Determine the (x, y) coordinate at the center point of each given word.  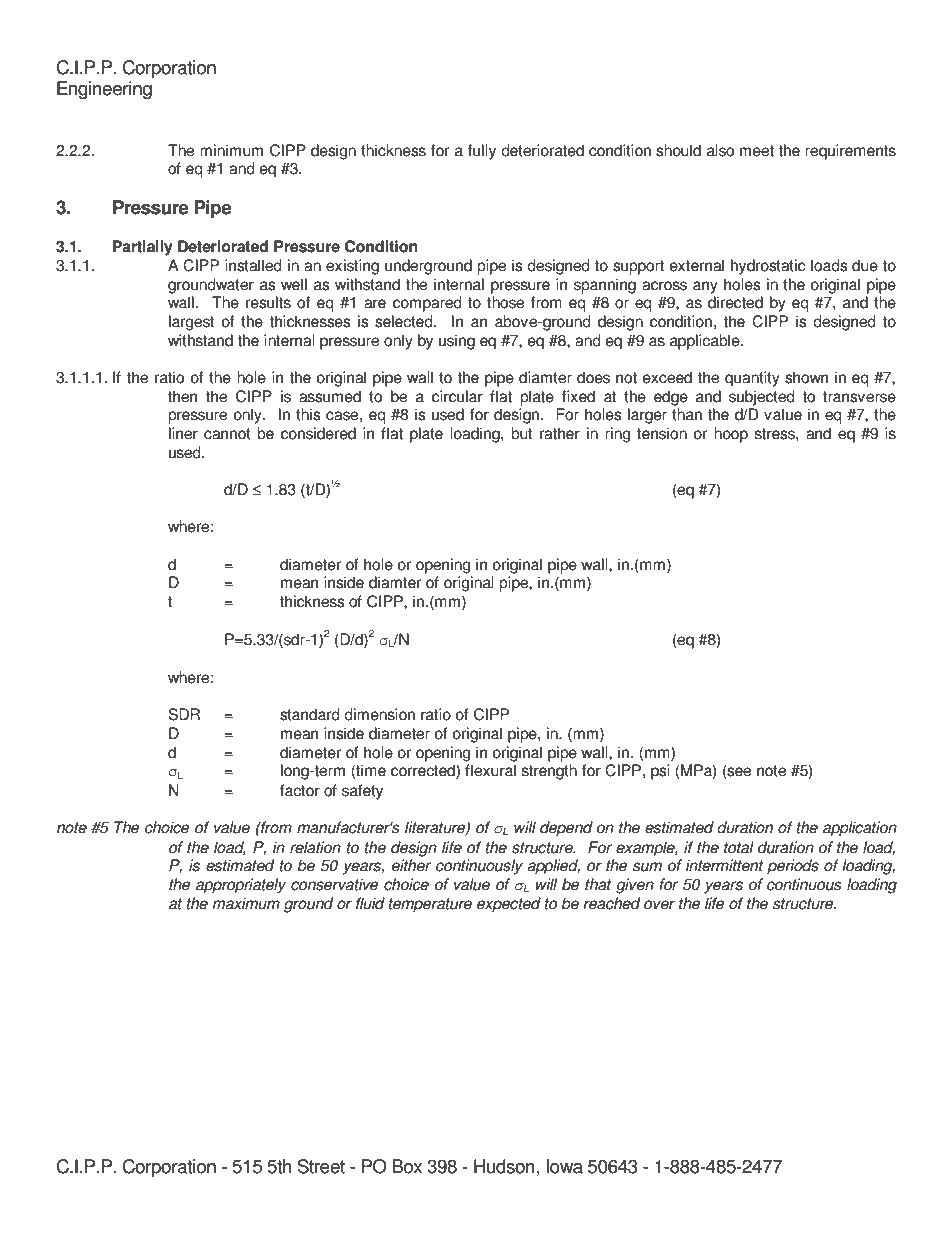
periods (793, 867)
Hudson (504, 1166)
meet (757, 151)
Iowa (564, 1166)
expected (509, 905)
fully (482, 152)
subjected (762, 398)
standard (310, 714)
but (521, 433)
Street (321, 1166)
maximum (246, 903)
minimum (231, 150)
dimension (379, 714)
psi (660, 772)
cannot (227, 434)
